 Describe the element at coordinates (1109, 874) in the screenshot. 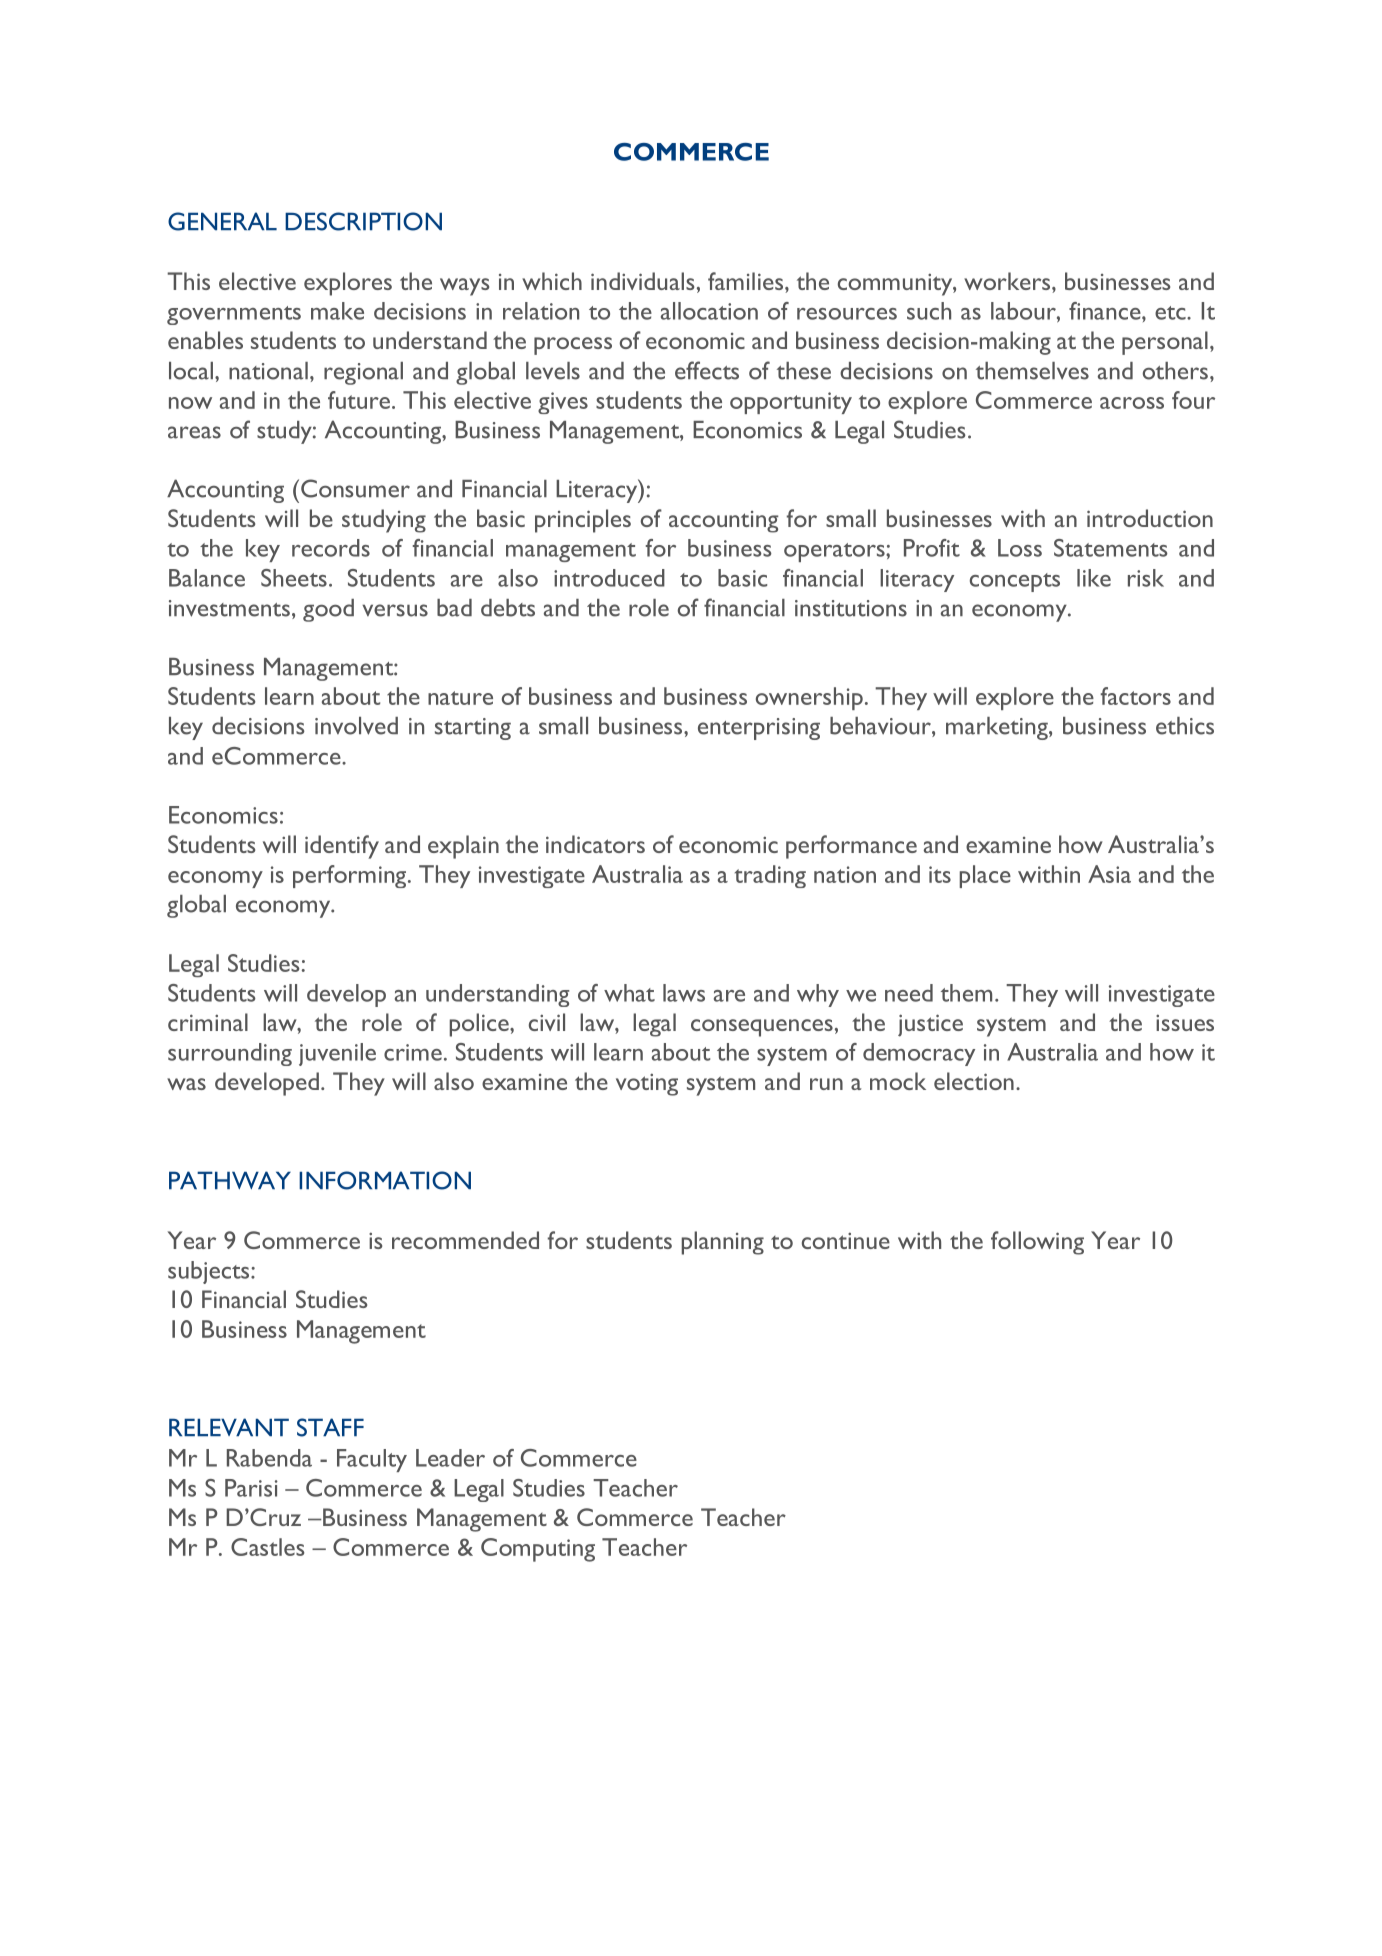

I see `Asia` at that location.
